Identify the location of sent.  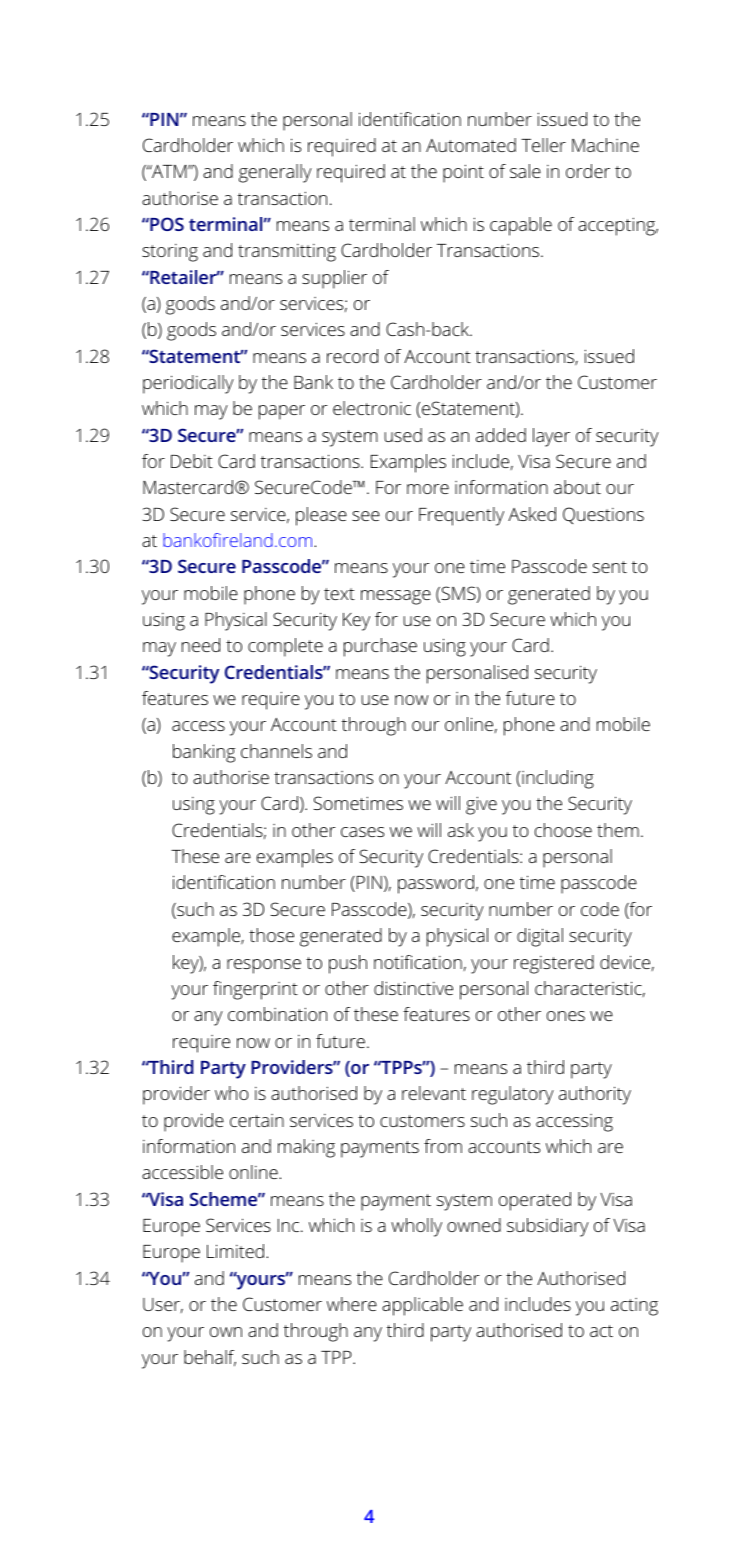
(610, 567).
